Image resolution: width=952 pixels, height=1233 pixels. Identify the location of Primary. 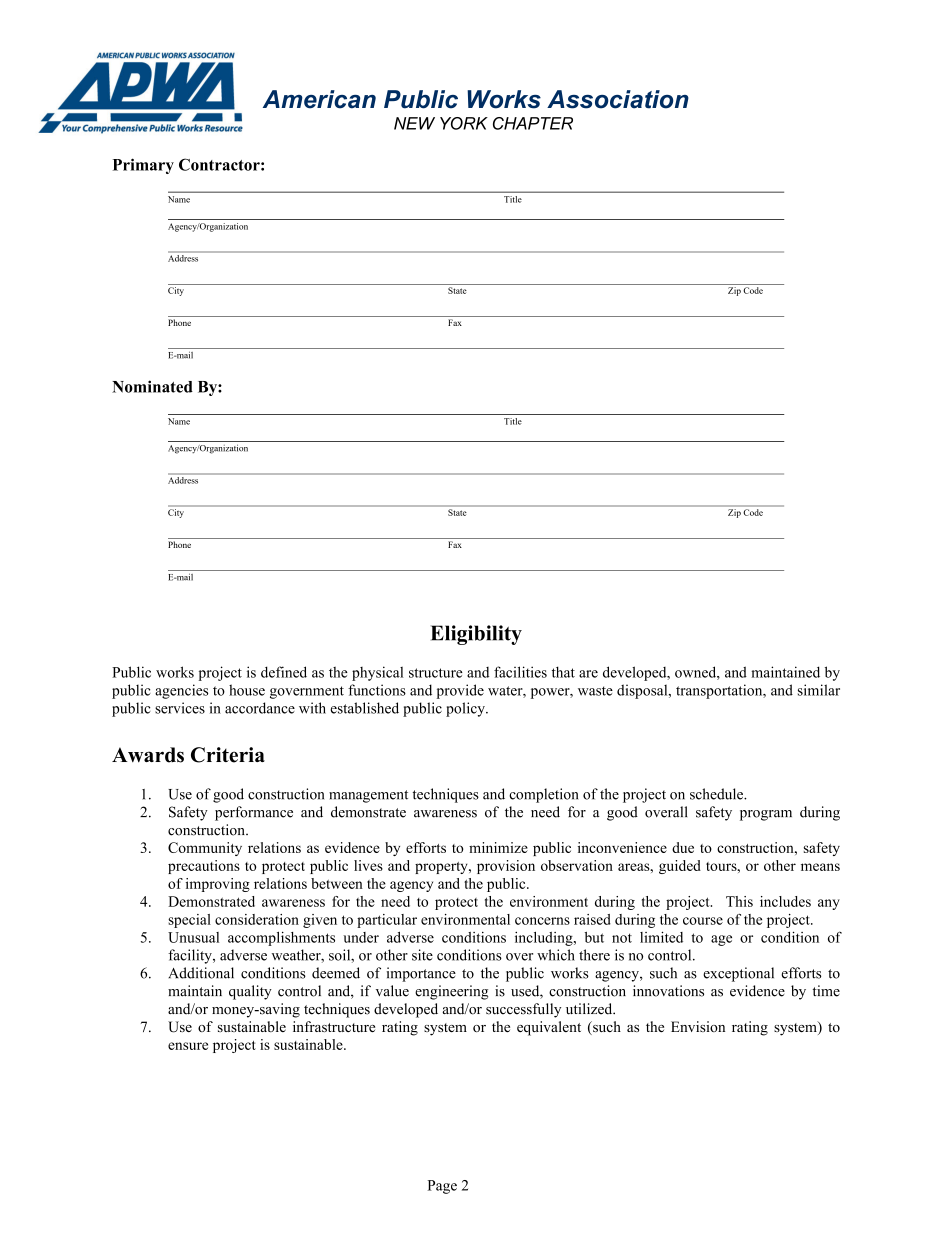
(143, 166).
